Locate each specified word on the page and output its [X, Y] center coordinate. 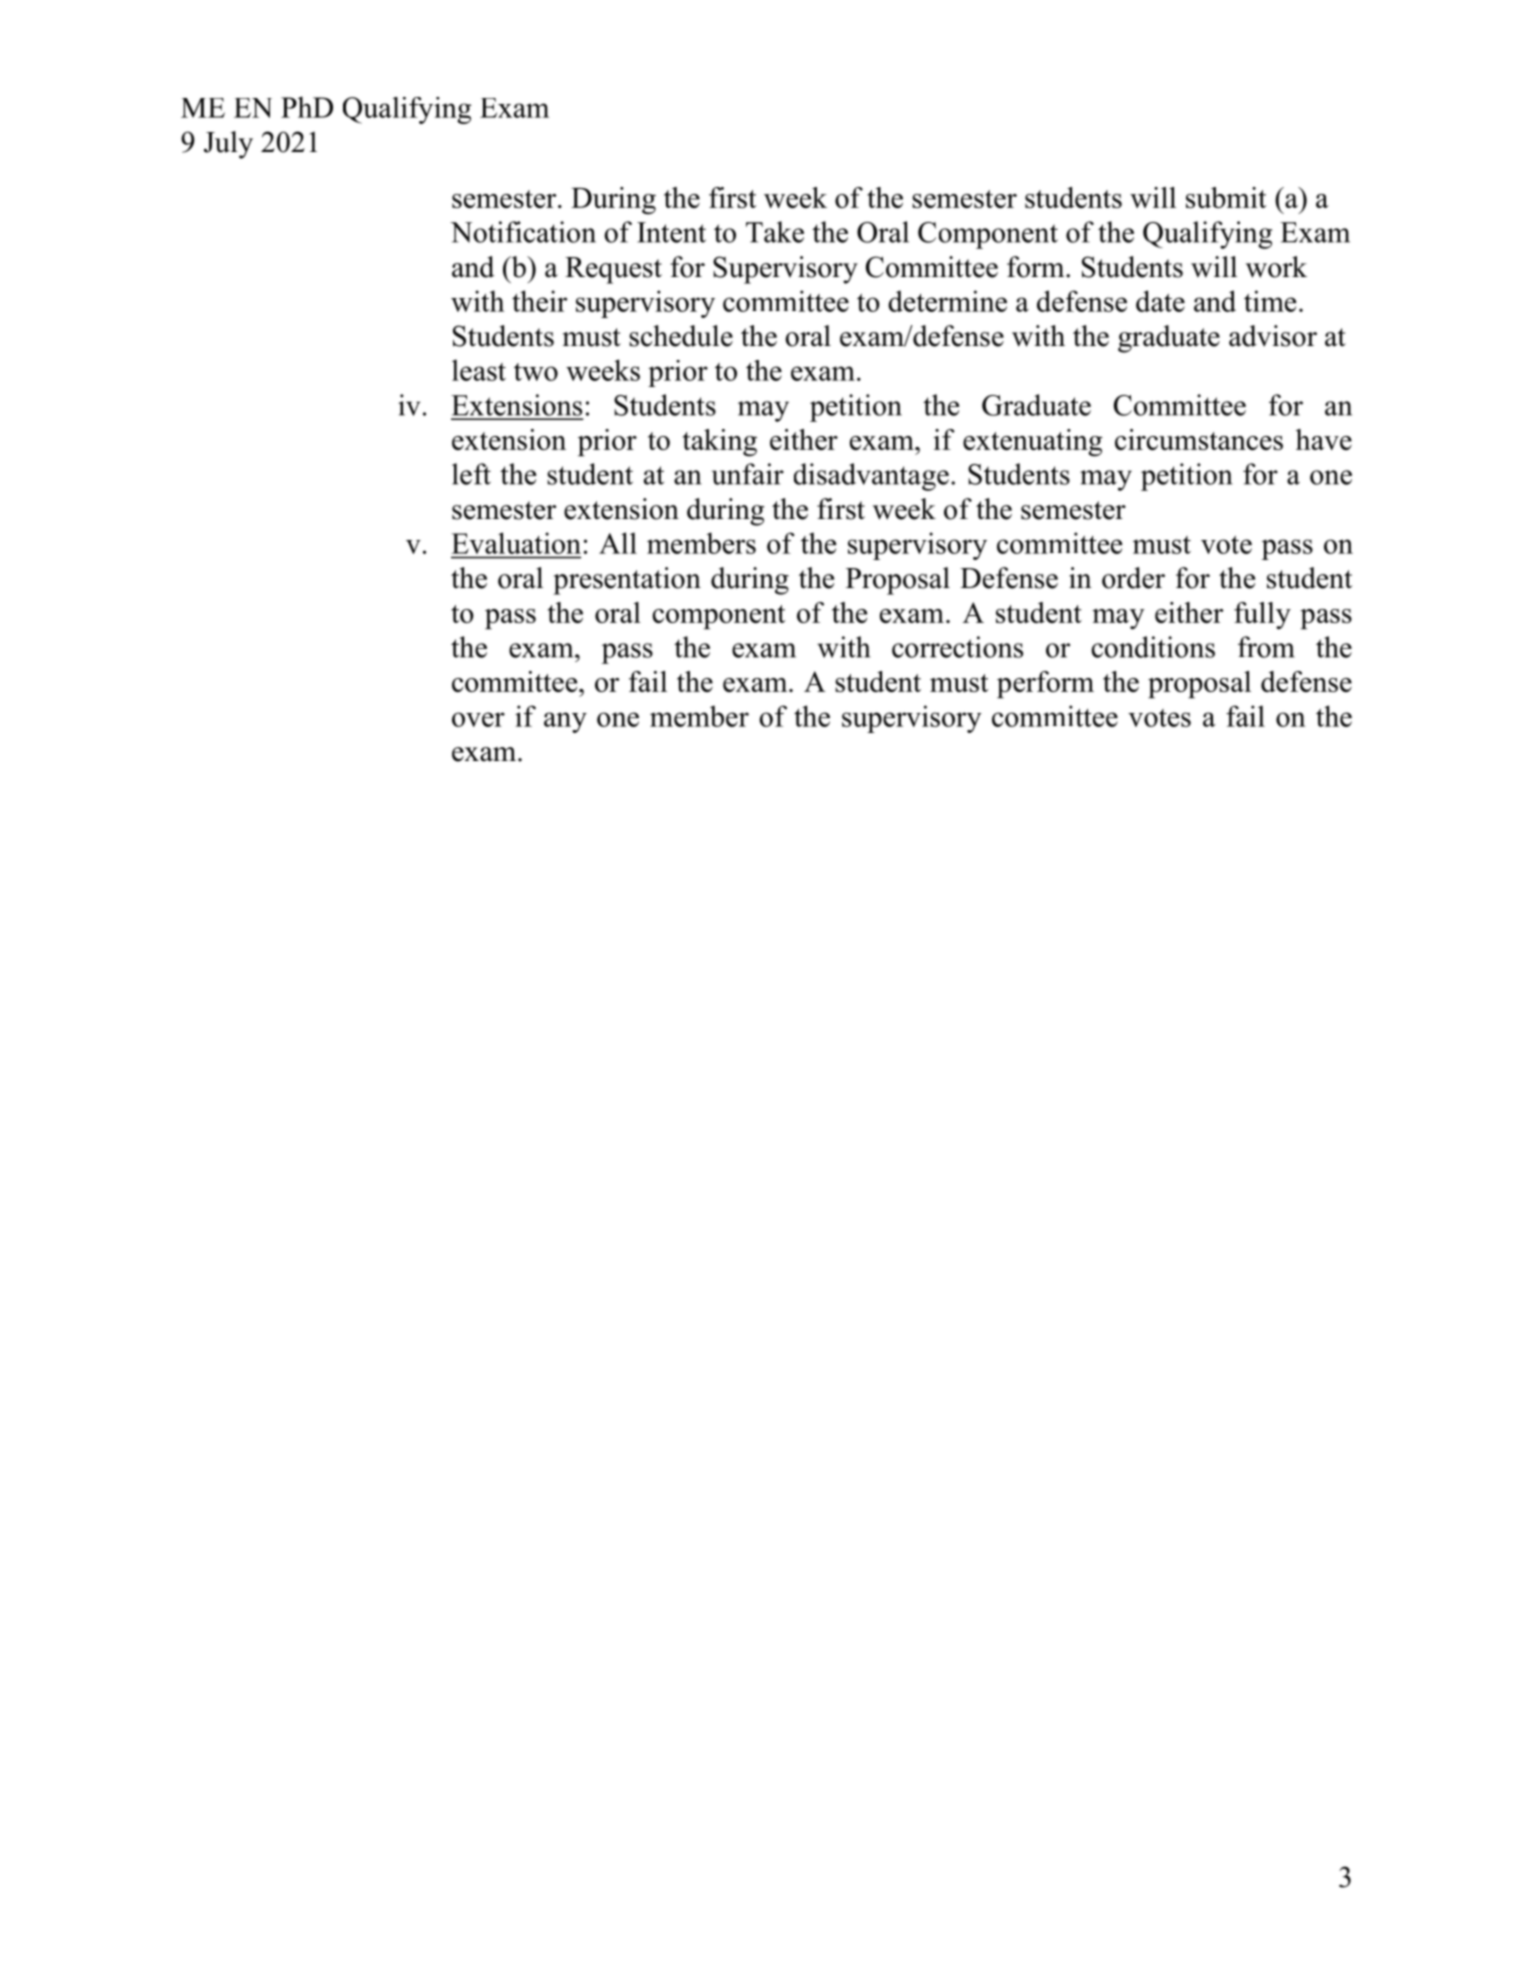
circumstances [1199, 439]
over [478, 719]
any [565, 722]
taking [720, 443]
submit [1226, 197]
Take [775, 232]
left [471, 474]
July [228, 145]
